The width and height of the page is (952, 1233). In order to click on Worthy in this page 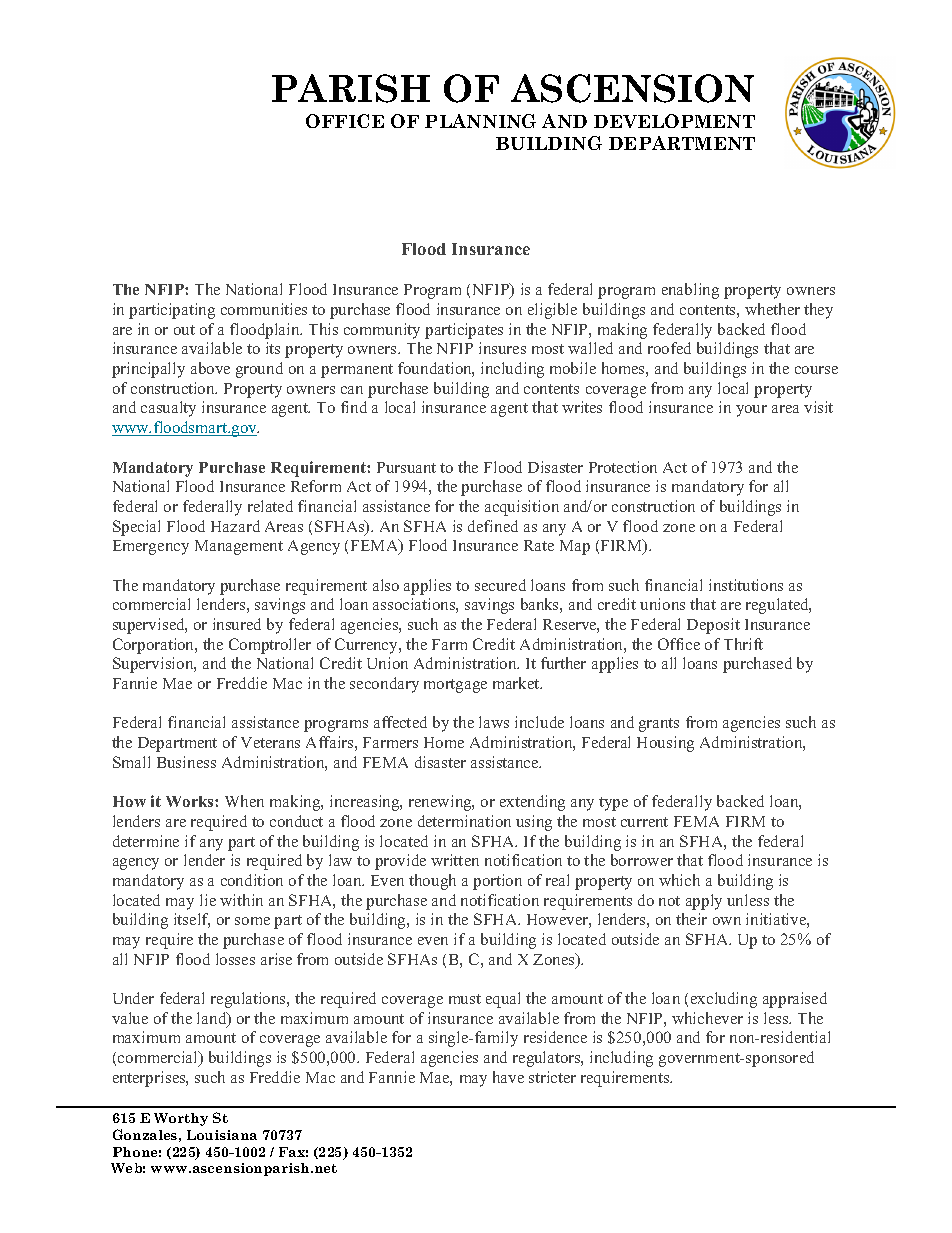, I will do `click(181, 1119)`.
